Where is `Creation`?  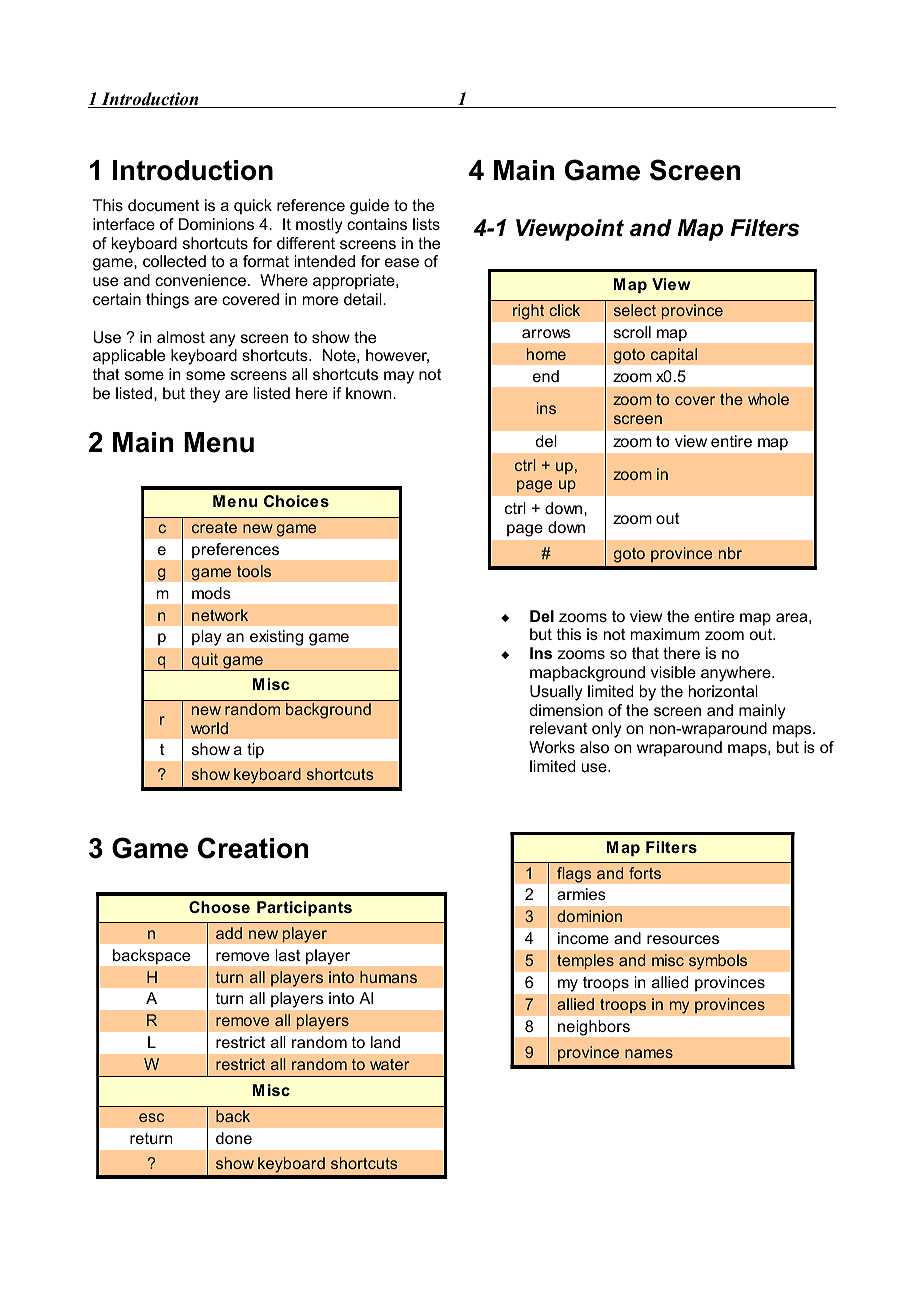
Creation is located at coordinates (253, 848).
